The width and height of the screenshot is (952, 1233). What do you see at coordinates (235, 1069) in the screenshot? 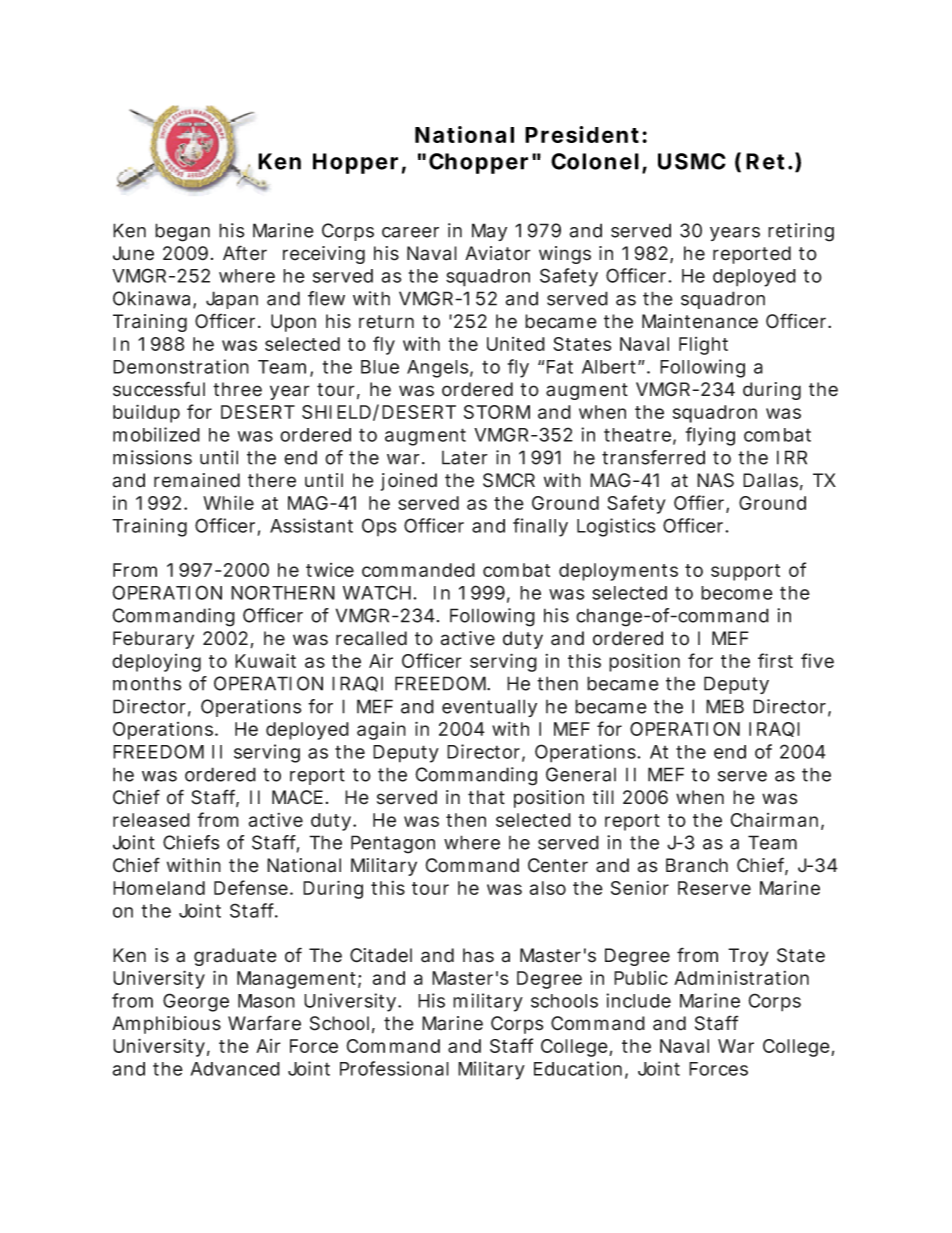
I see `Advanced` at bounding box center [235, 1069].
